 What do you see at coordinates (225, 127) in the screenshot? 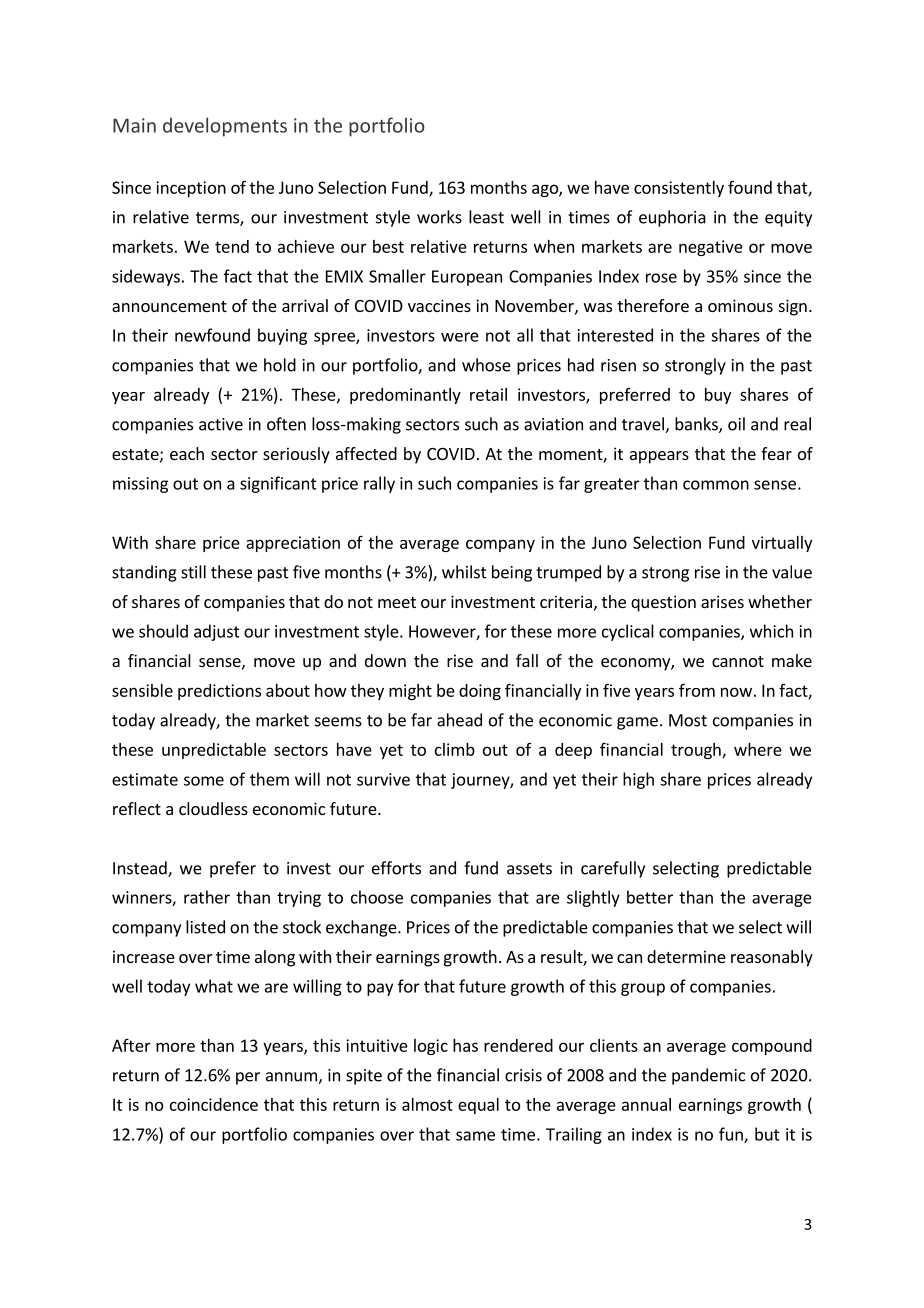
I see `developments` at bounding box center [225, 127].
